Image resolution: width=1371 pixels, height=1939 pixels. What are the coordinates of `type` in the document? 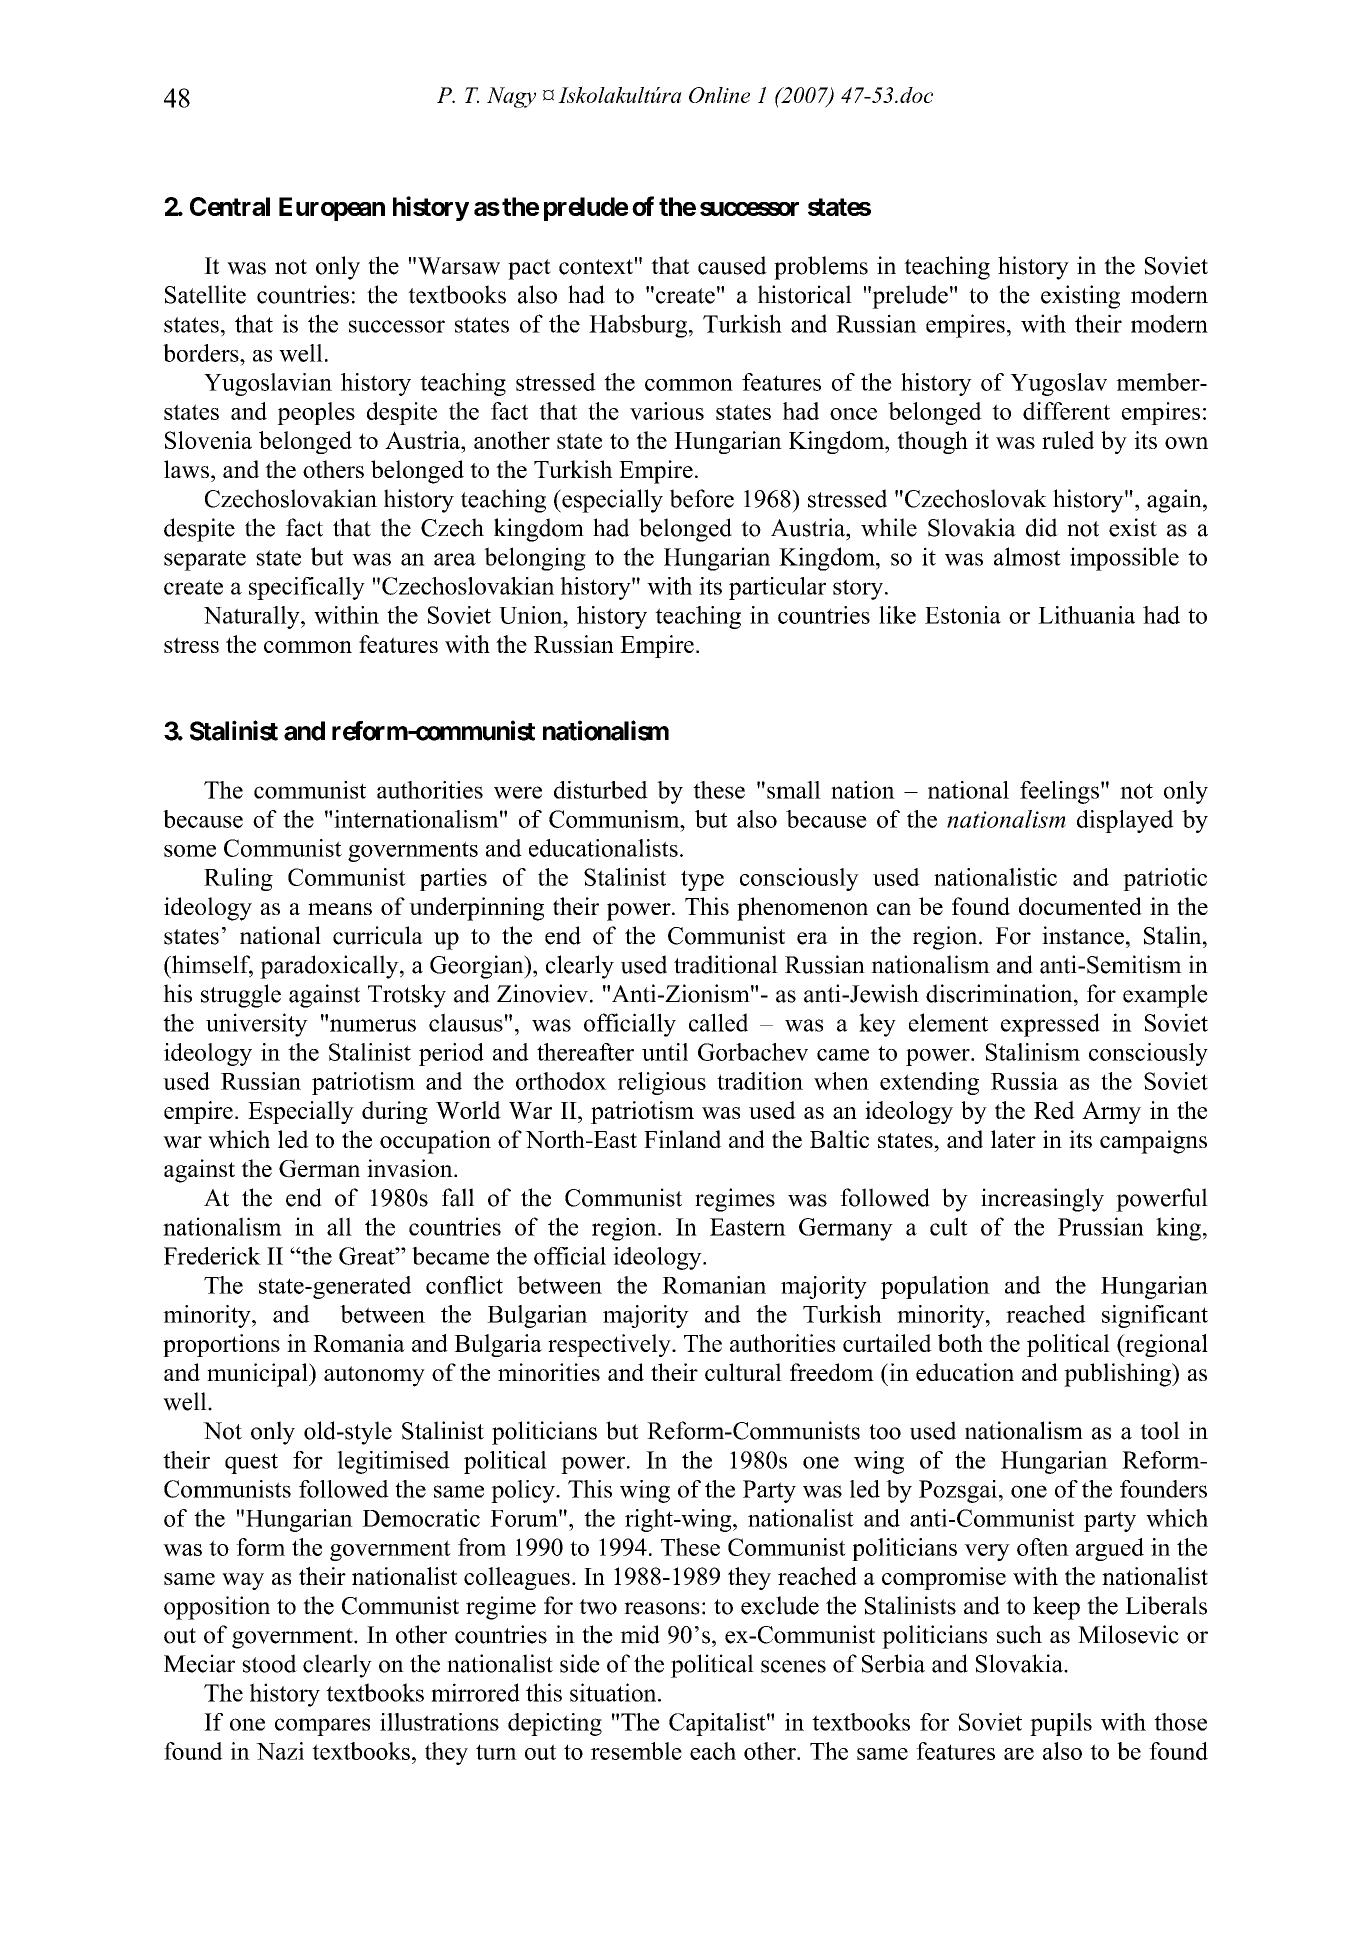 It's located at (702, 880).
